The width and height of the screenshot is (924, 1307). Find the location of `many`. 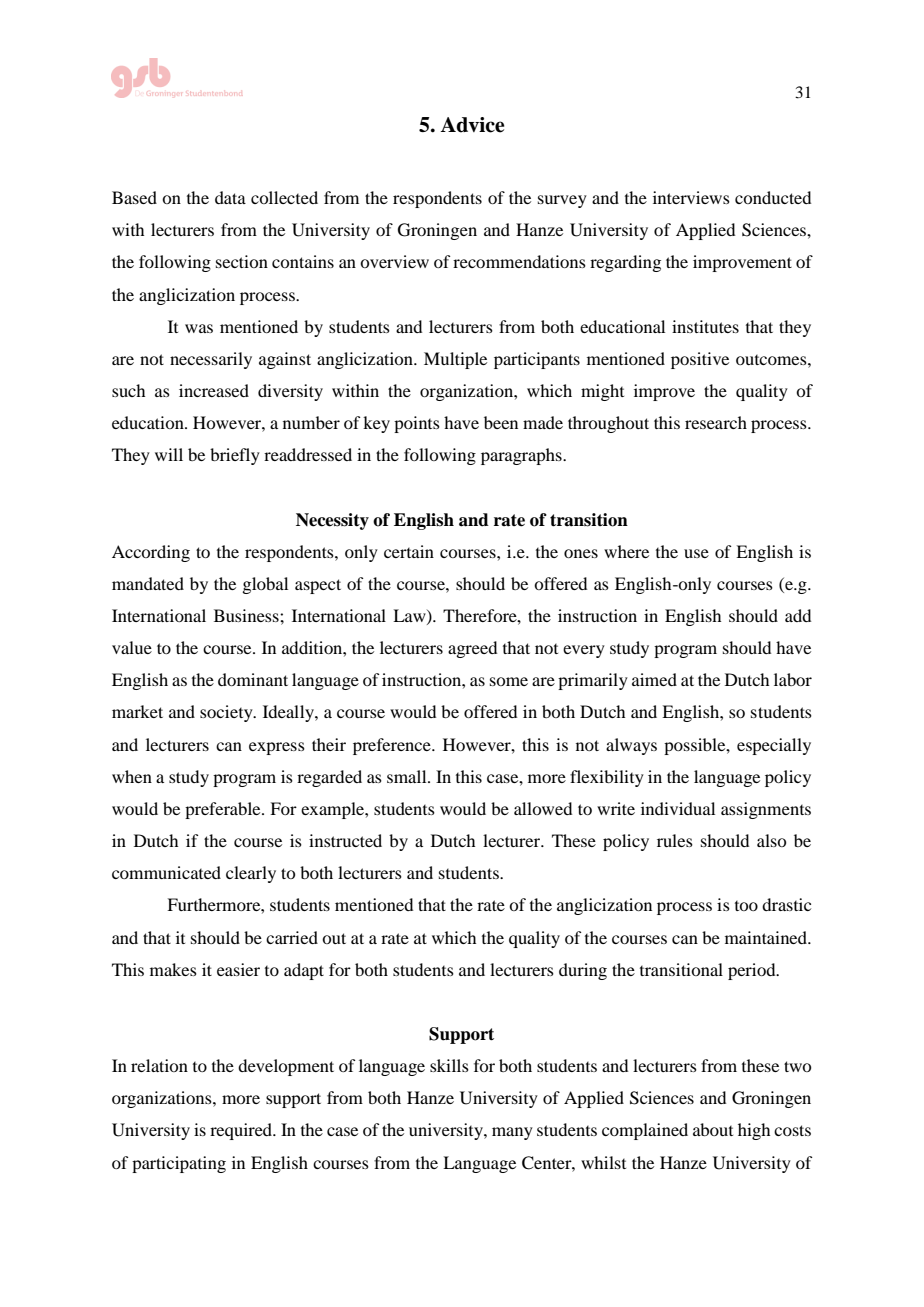

many is located at coordinates (512, 1133).
